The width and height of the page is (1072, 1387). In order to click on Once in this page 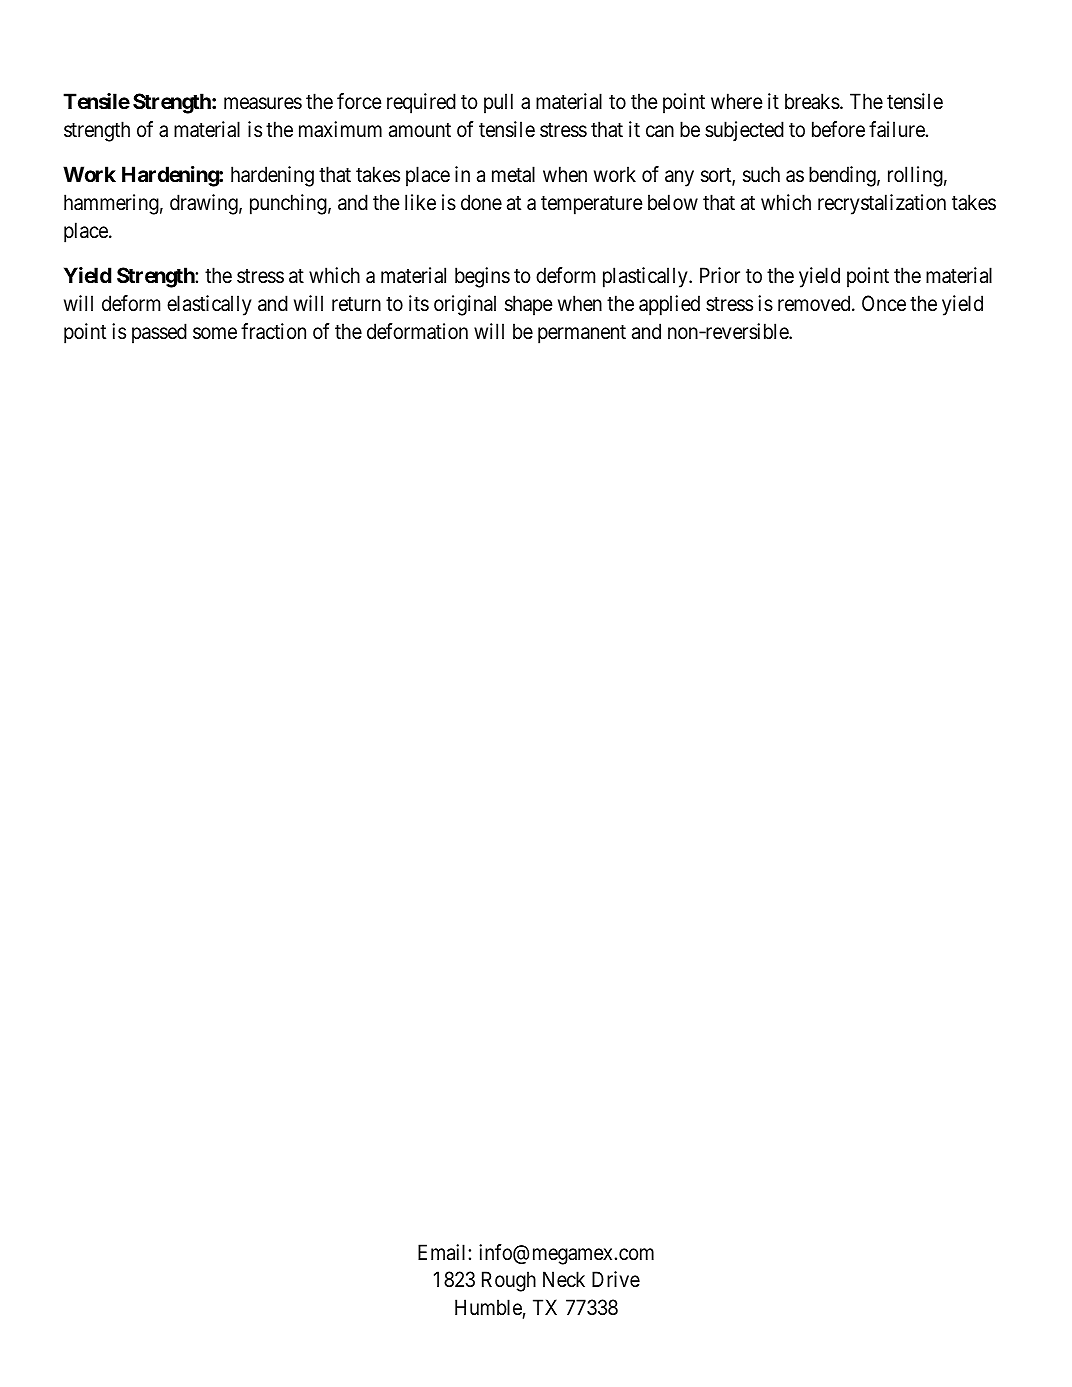, I will do `click(884, 303)`.
